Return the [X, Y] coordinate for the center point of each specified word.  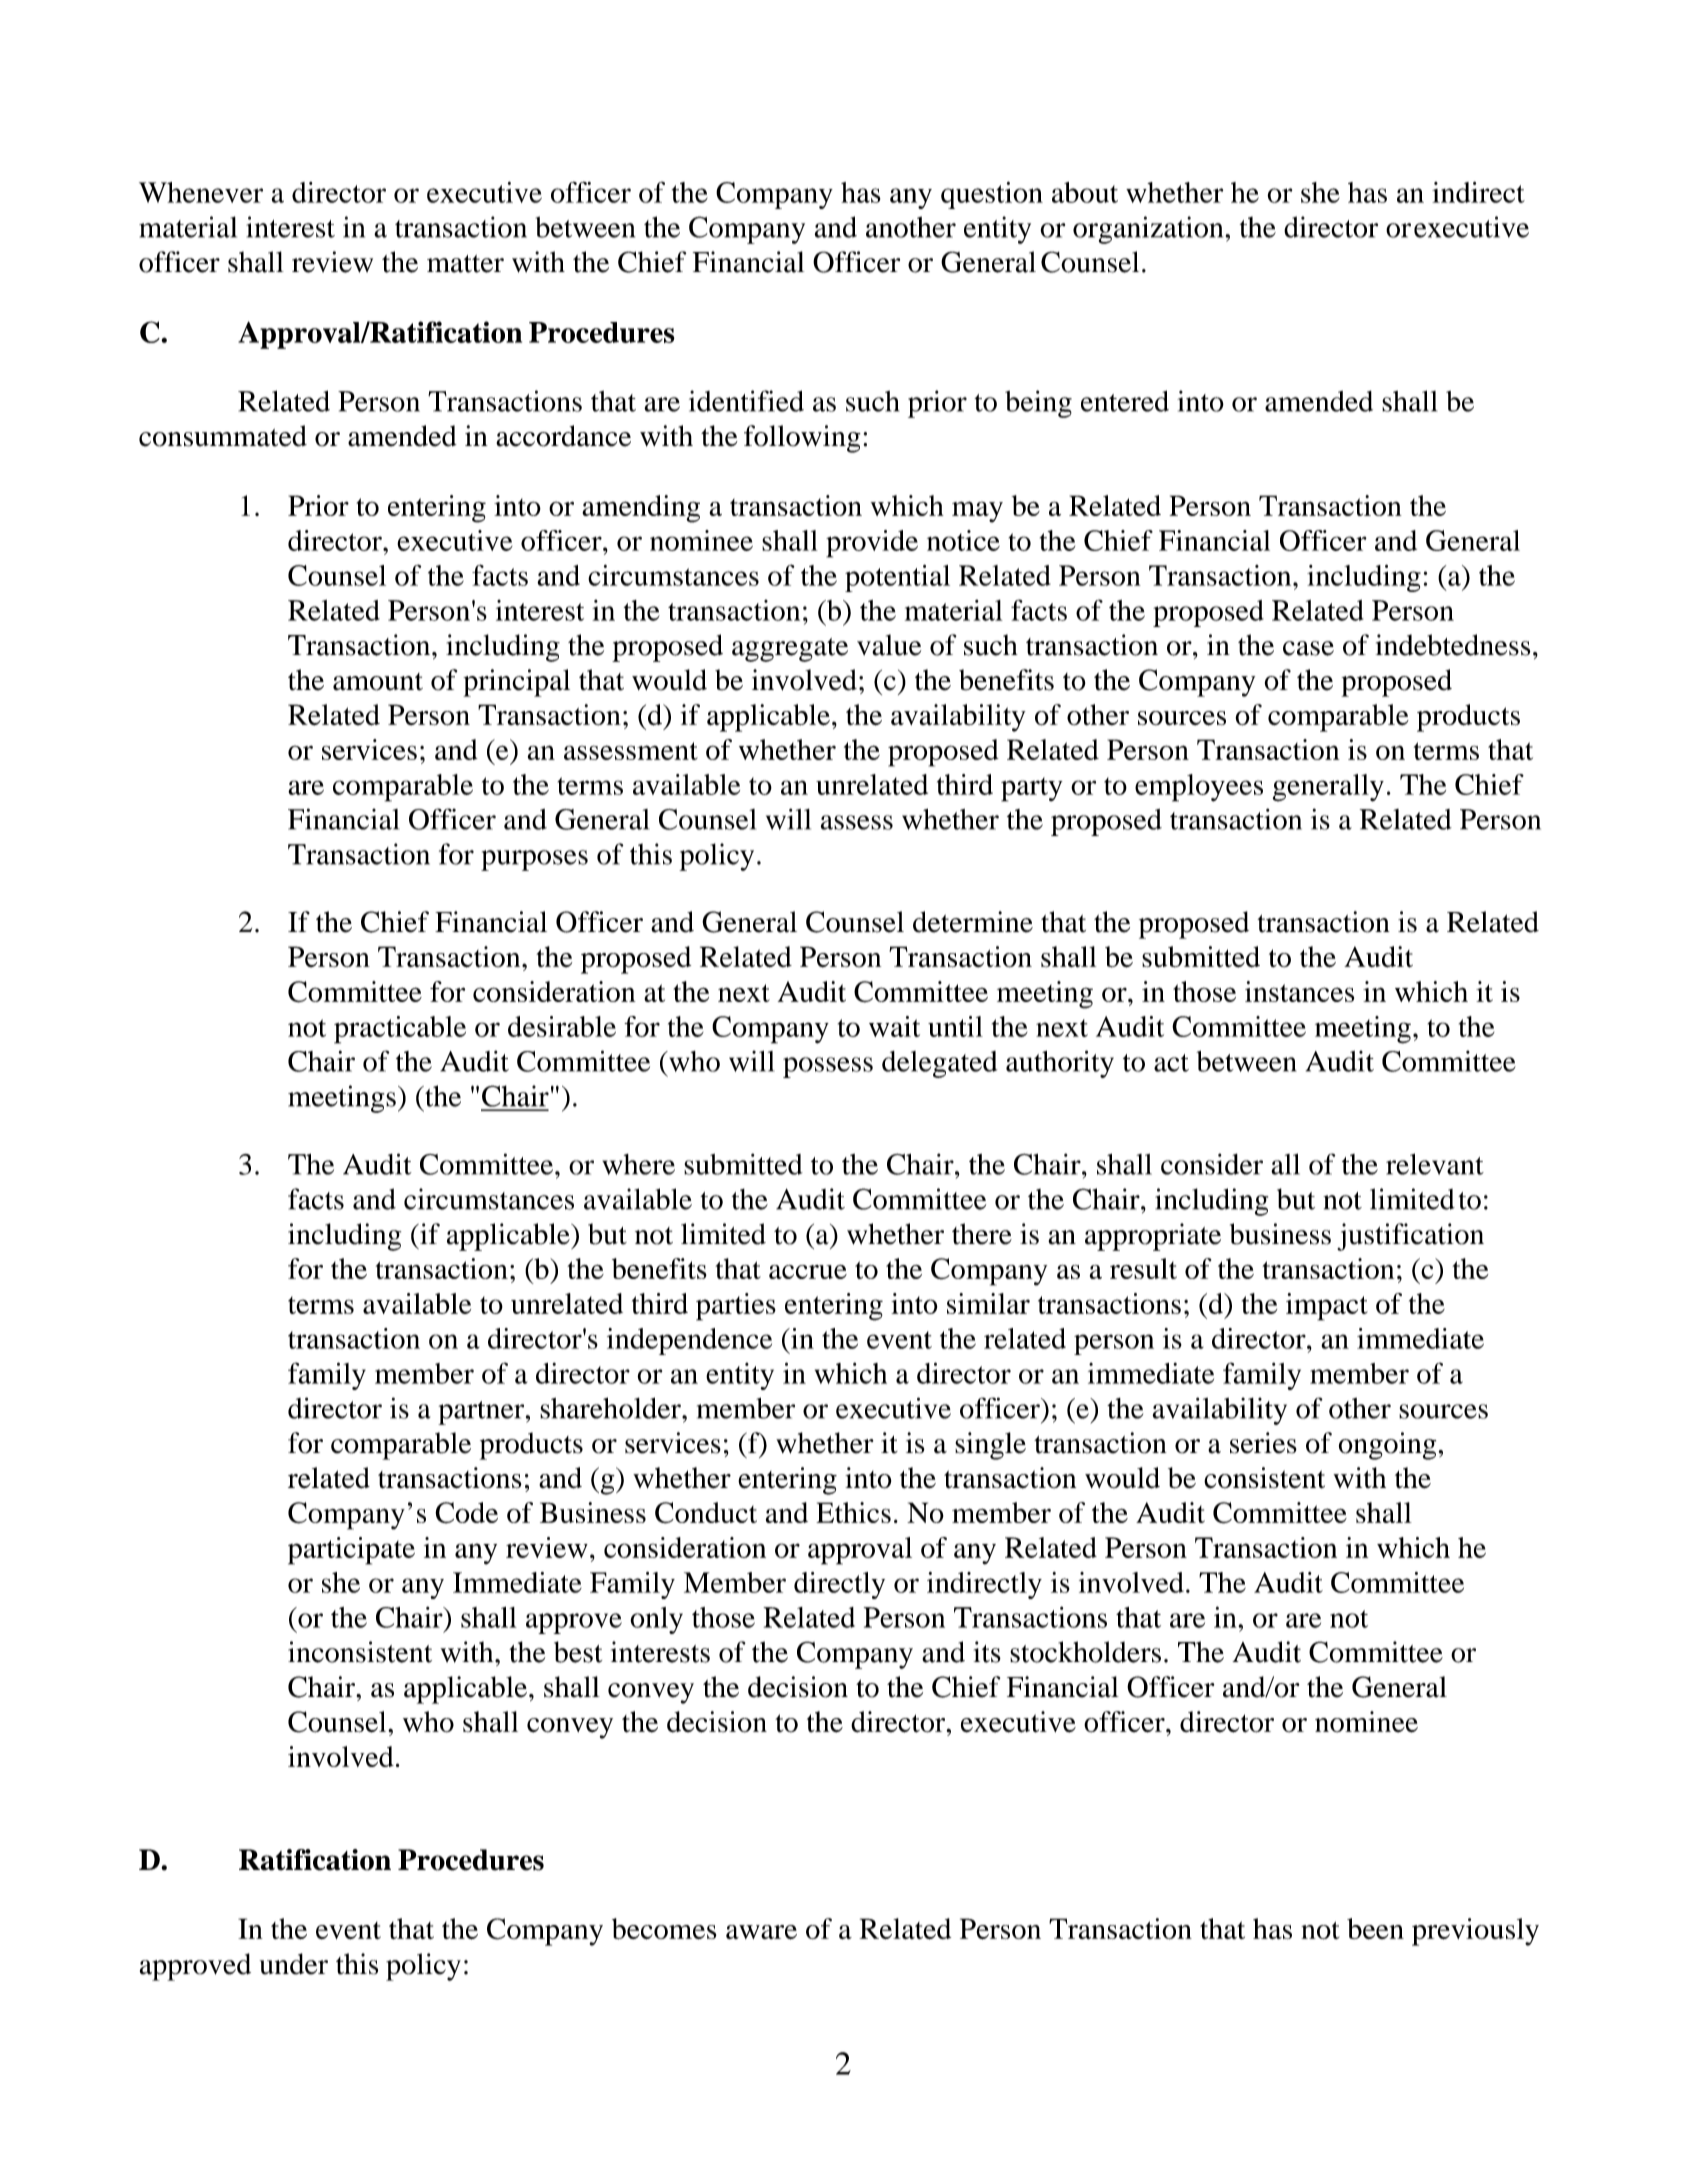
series [1263, 1443]
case [1308, 648]
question [992, 195]
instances [1299, 991]
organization [1148, 230]
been [1375, 1928]
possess [828, 1067]
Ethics [853, 1512]
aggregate [790, 650]
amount [378, 682]
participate [351, 1551]
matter [465, 264]
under [294, 1964]
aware [761, 1932]
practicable [400, 1030]
